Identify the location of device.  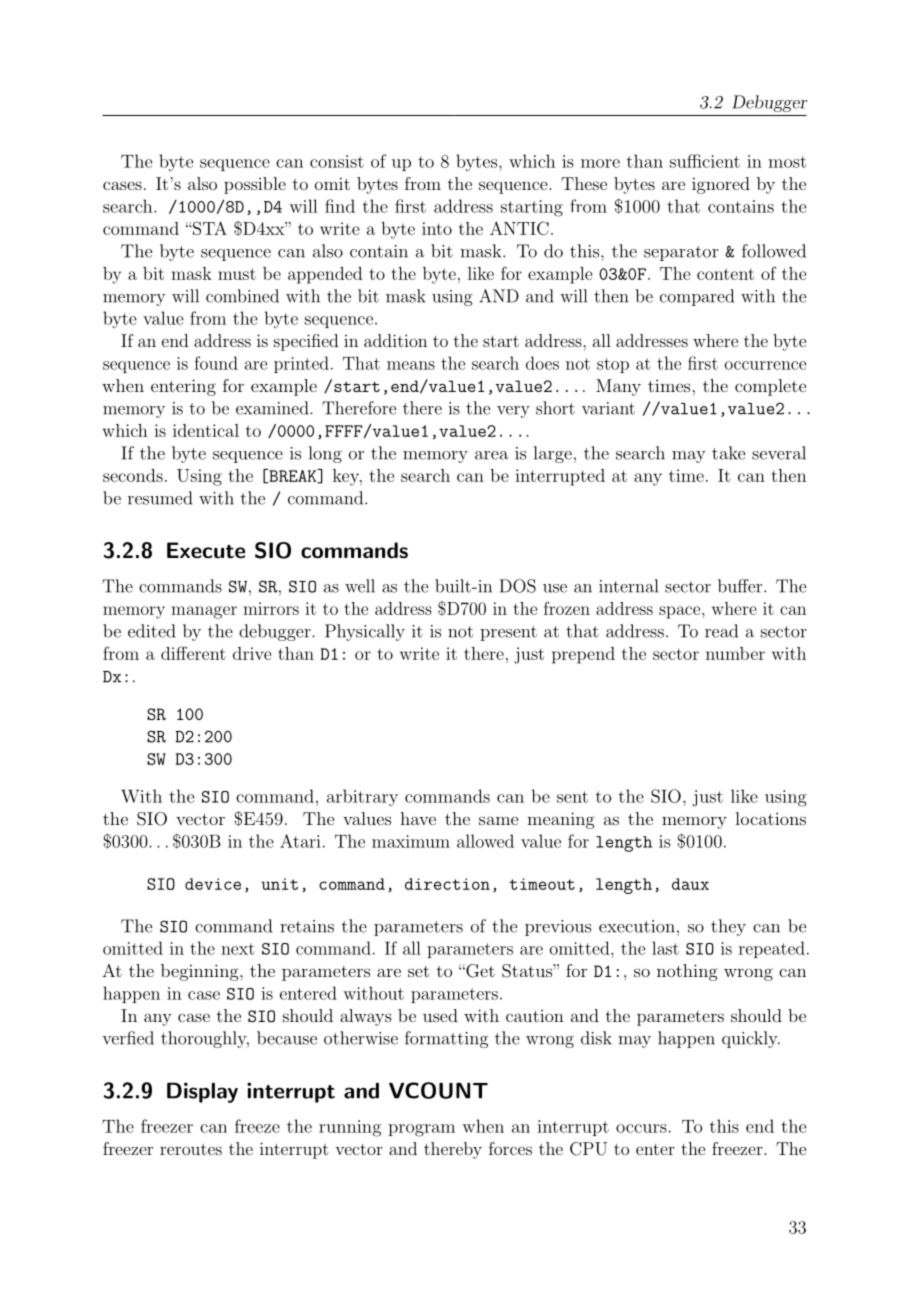
(213, 884).
